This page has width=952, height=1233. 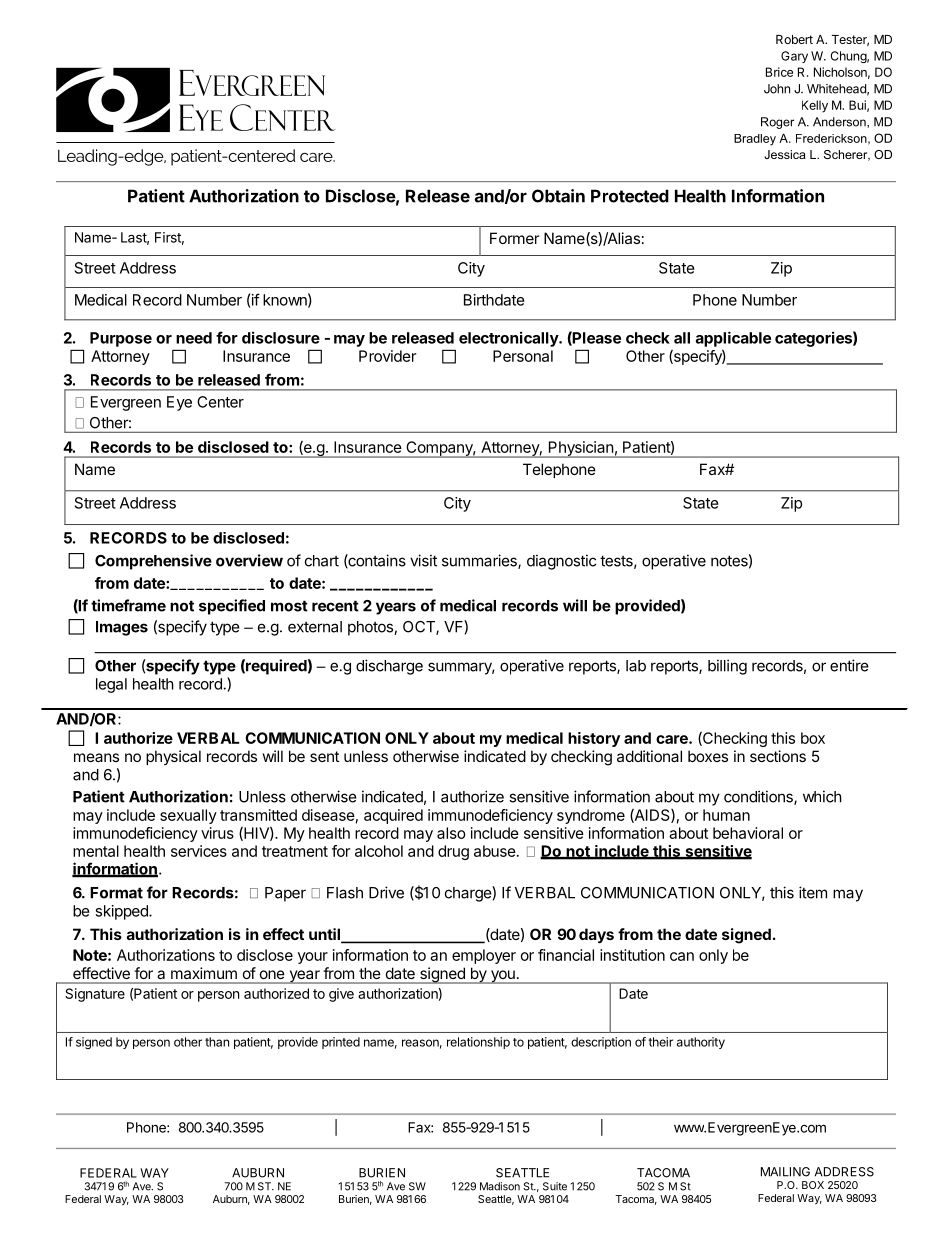 What do you see at coordinates (779, 72) in the page?
I see `Brice` at bounding box center [779, 72].
